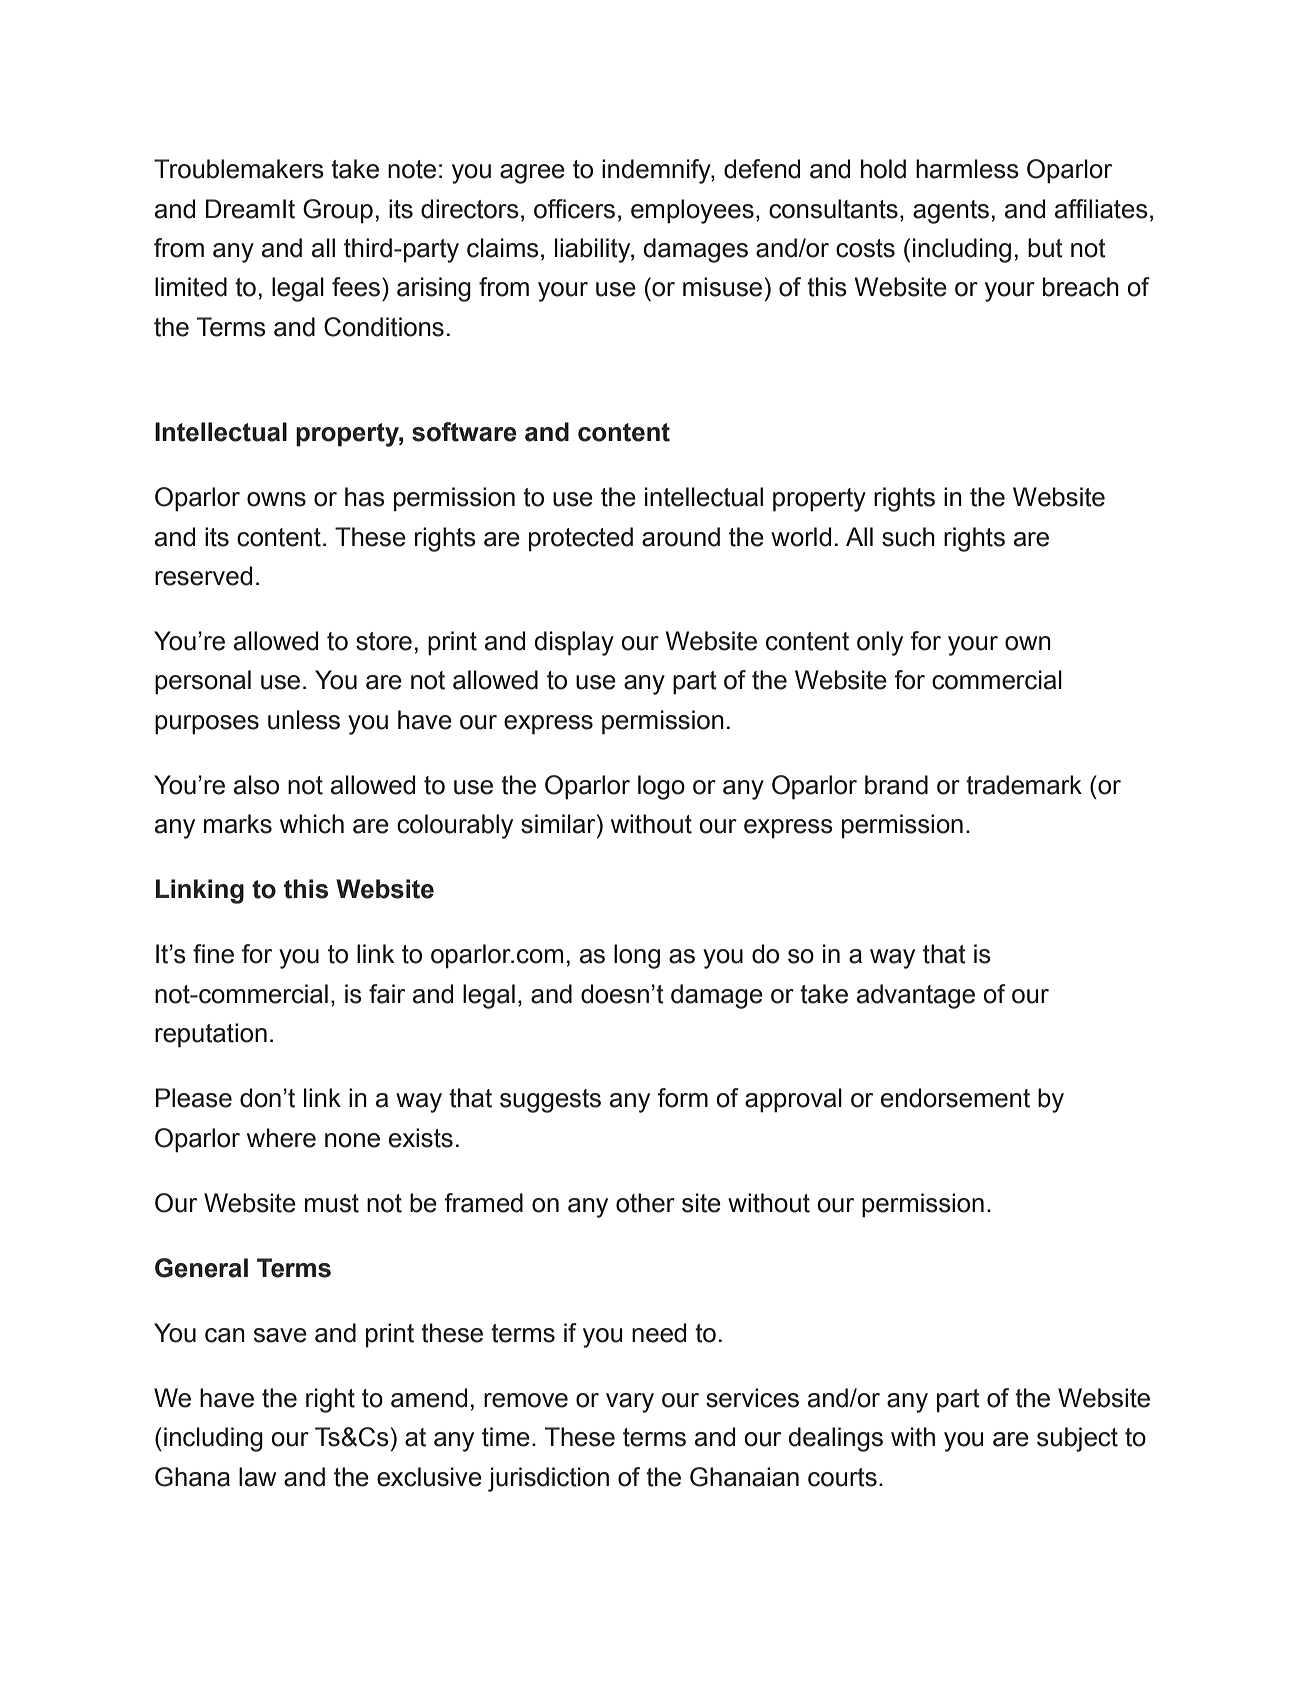  I want to click on which, so click(312, 824).
